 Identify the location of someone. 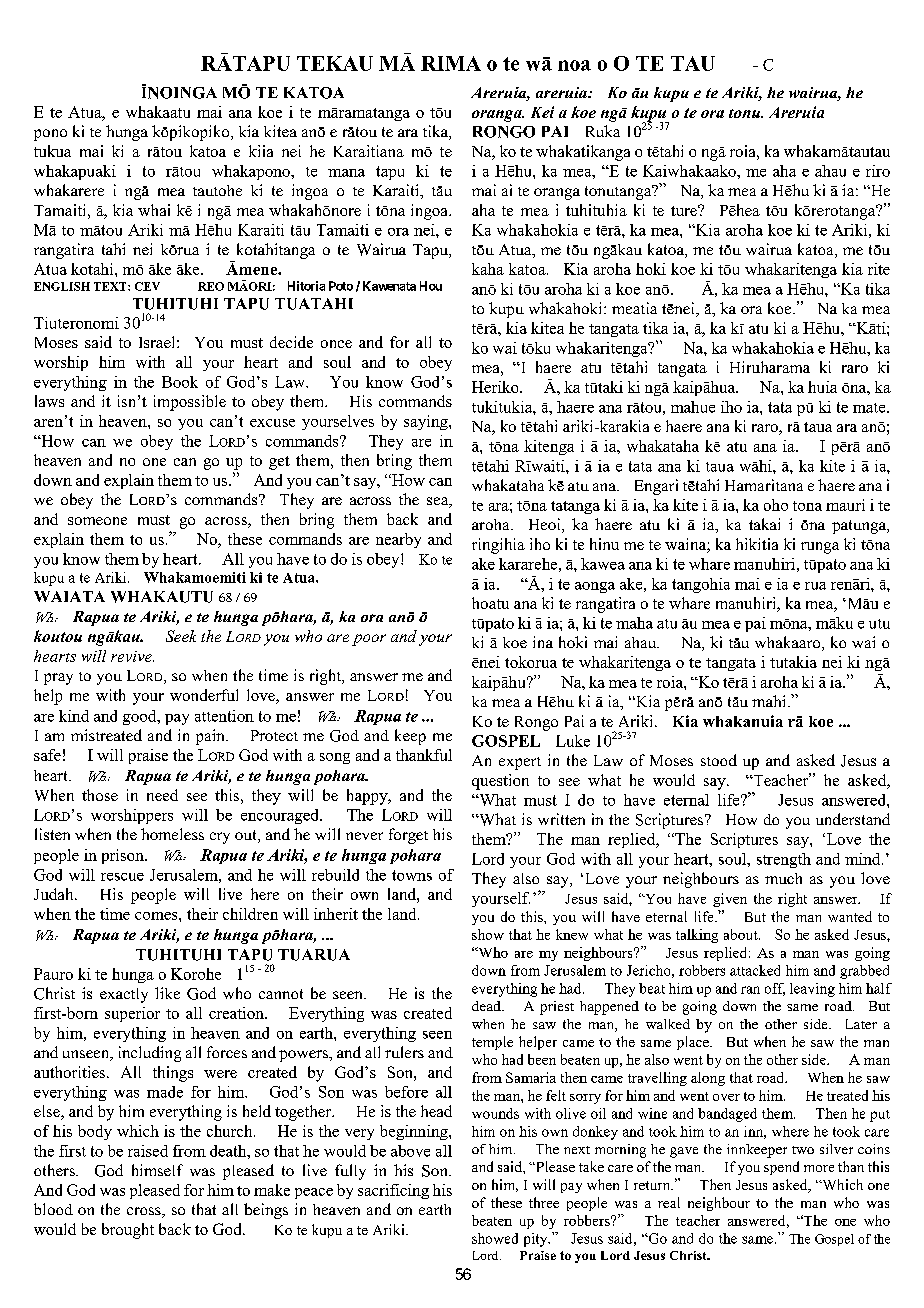
(97, 521).
